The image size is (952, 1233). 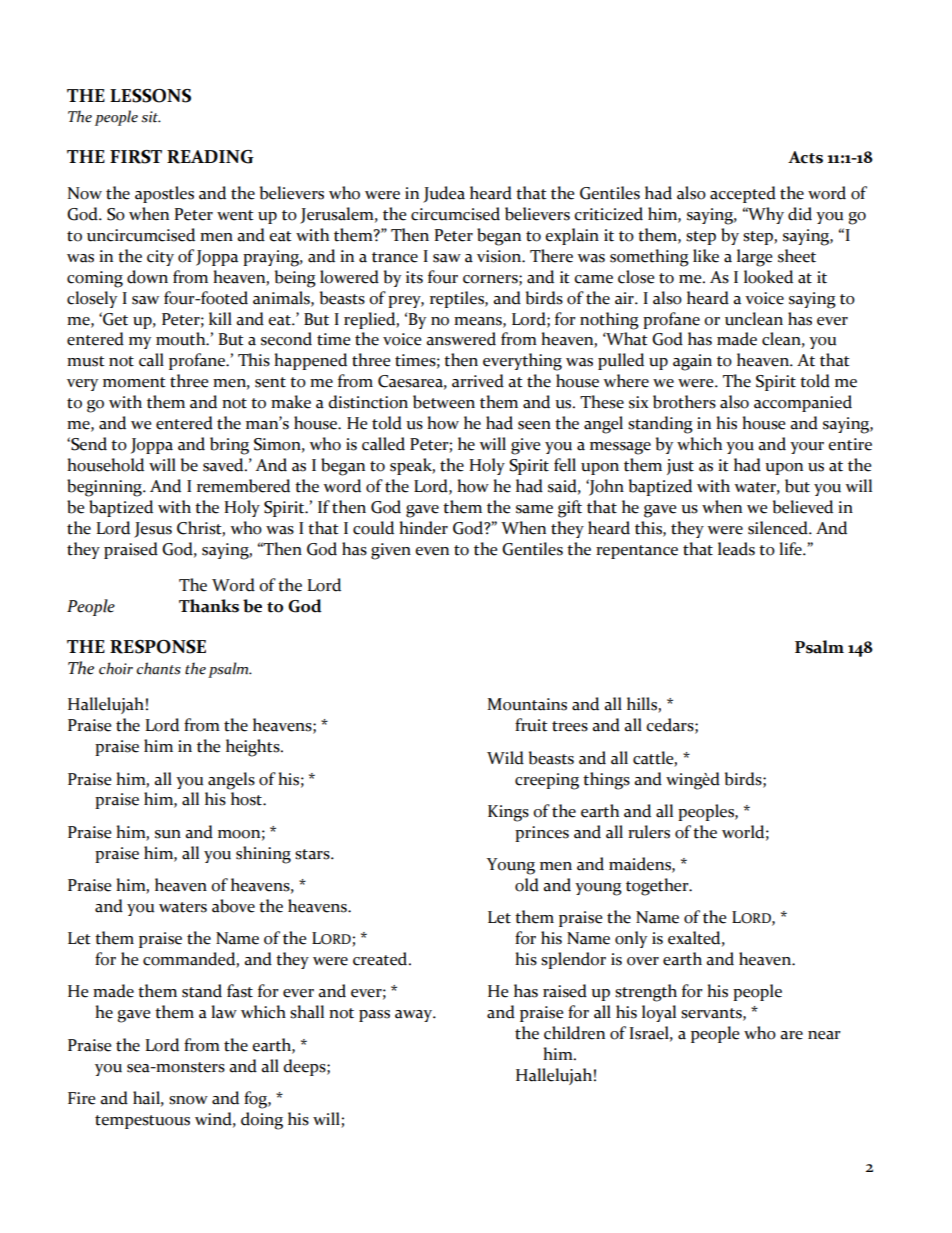 What do you see at coordinates (444, 402) in the screenshot?
I see `between` at bounding box center [444, 402].
